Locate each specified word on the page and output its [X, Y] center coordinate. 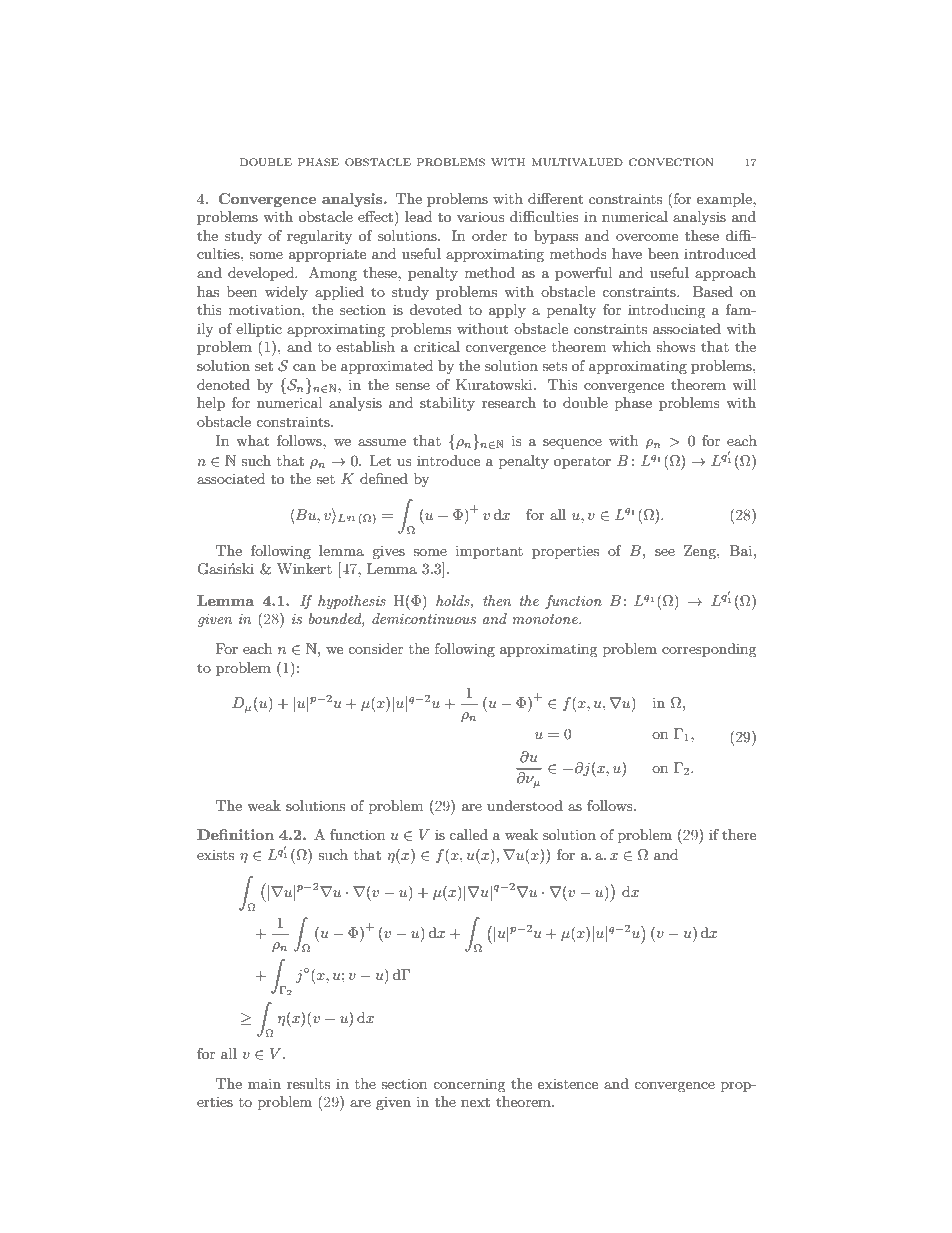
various [481, 217]
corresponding [709, 650]
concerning [469, 1085]
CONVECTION [671, 162]
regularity [319, 237]
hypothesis [352, 602]
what [252, 440]
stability [447, 404]
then [497, 600]
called [468, 834]
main [264, 1083]
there [739, 834]
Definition [235, 834]
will [744, 384]
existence [568, 1084]
